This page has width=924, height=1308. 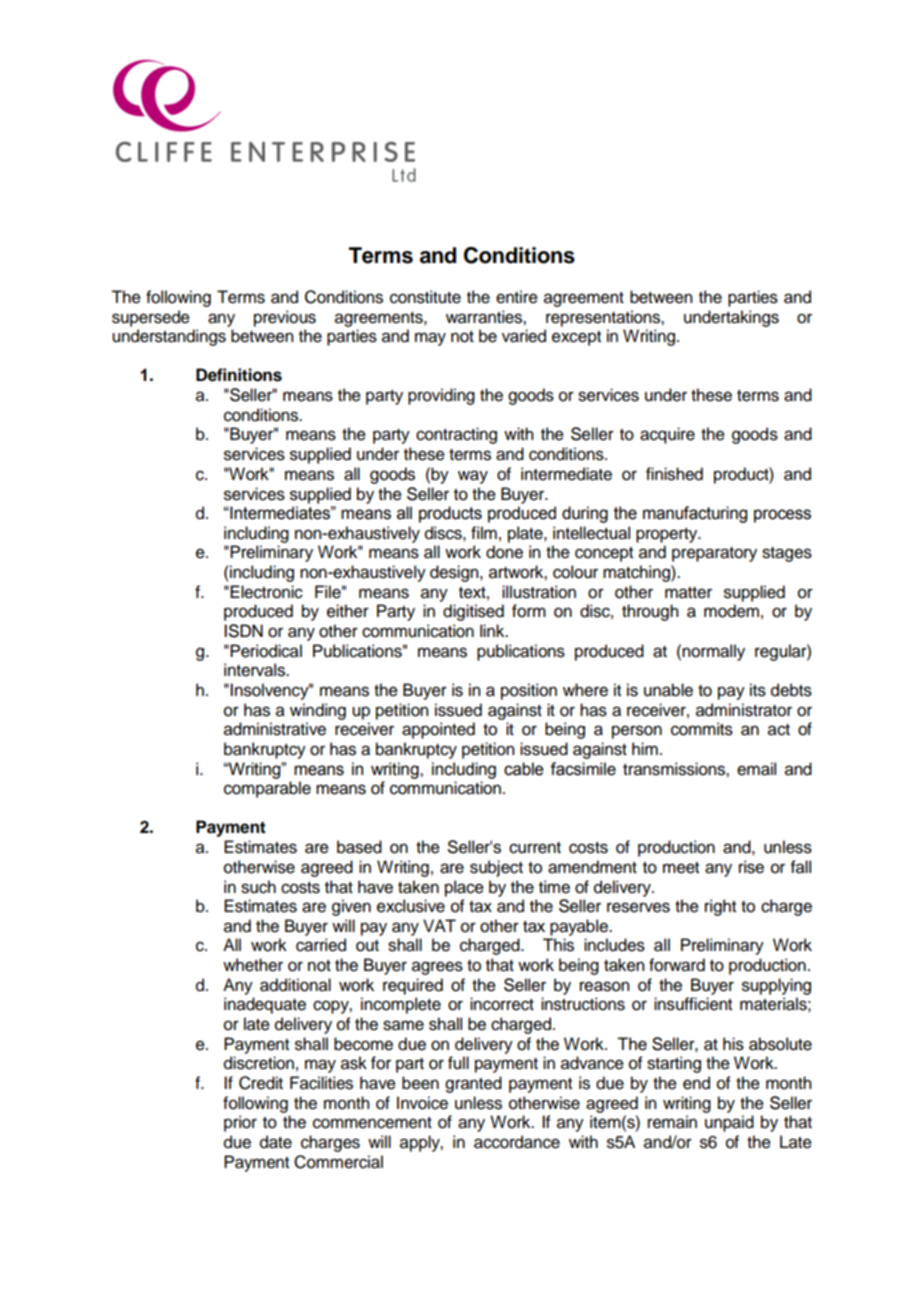 What do you see at coordinates (517, 1142) in the page?
I see `accordance` at bounding box center [517, 1142].
